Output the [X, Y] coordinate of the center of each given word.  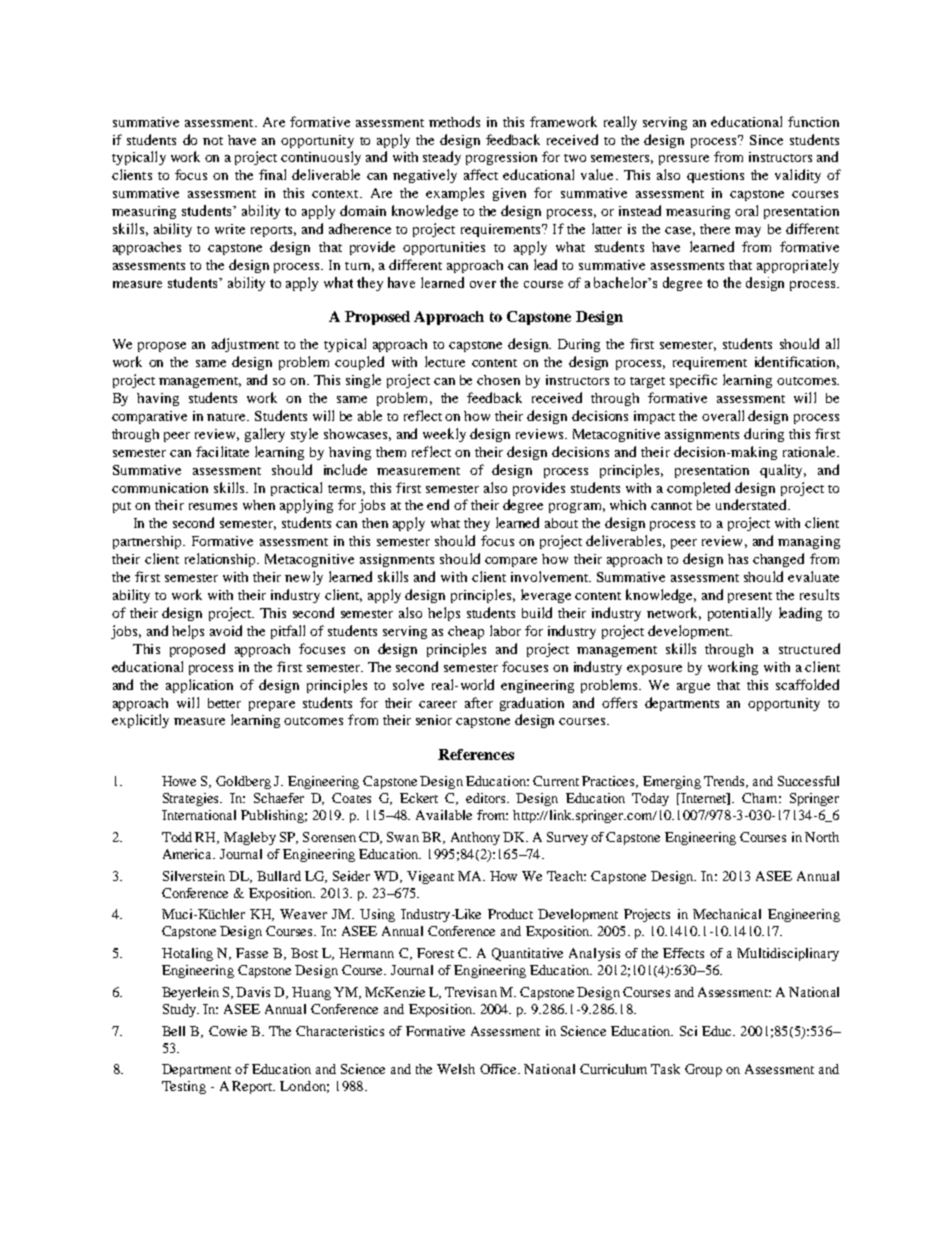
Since [766, 140]
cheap [466, 632]
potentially [740, 614]
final [272, 174]
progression [501, 158]
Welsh [456, 1069]
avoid [226, 630]
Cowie [228, 1031]
